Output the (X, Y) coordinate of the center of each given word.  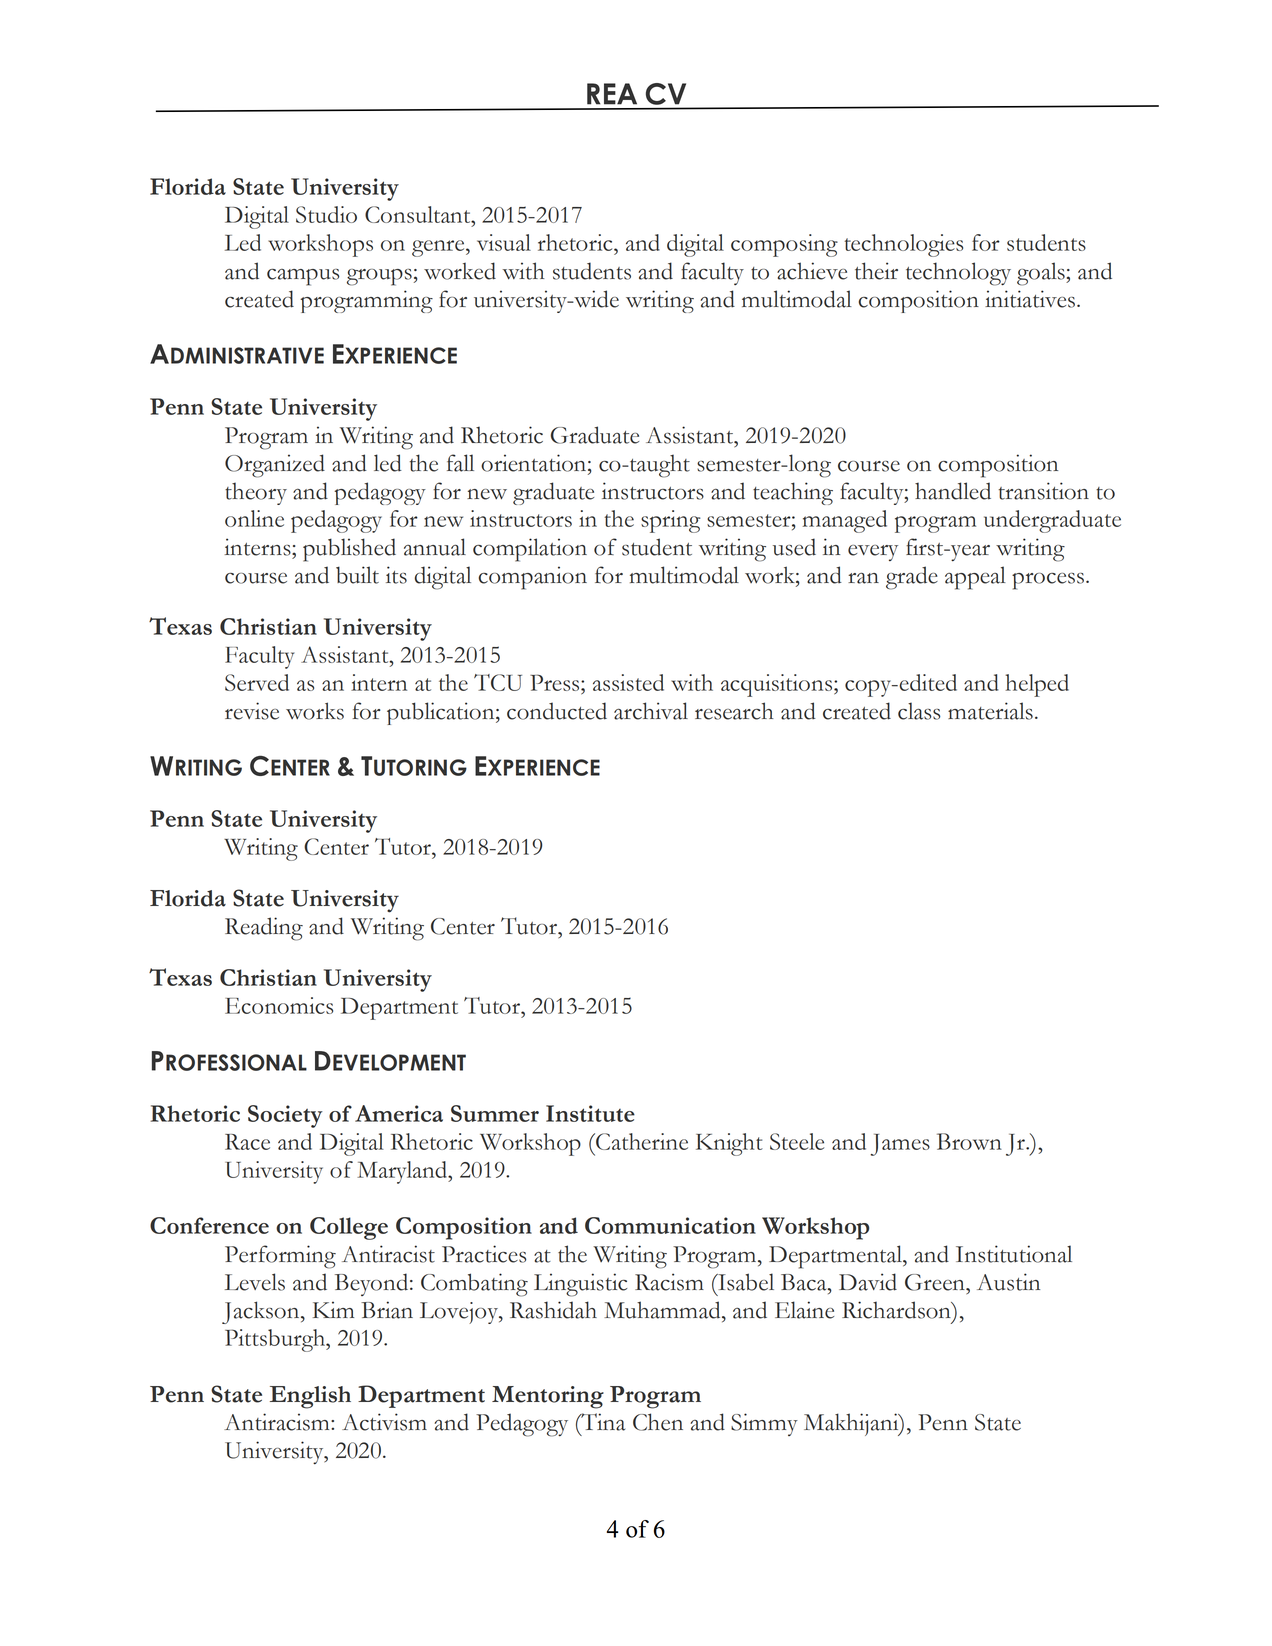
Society (285, 1116)
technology (958, 274)
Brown (969, 1141)
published (349, 550)
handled (953, 491)
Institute (590, 1113)
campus (303, 277)
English (310, 1397)
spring (671, 521)
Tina (602, 1422)
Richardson (897, 1310)
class (919, 711)
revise (252, 711)
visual (504, 242)
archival (651, 711)
